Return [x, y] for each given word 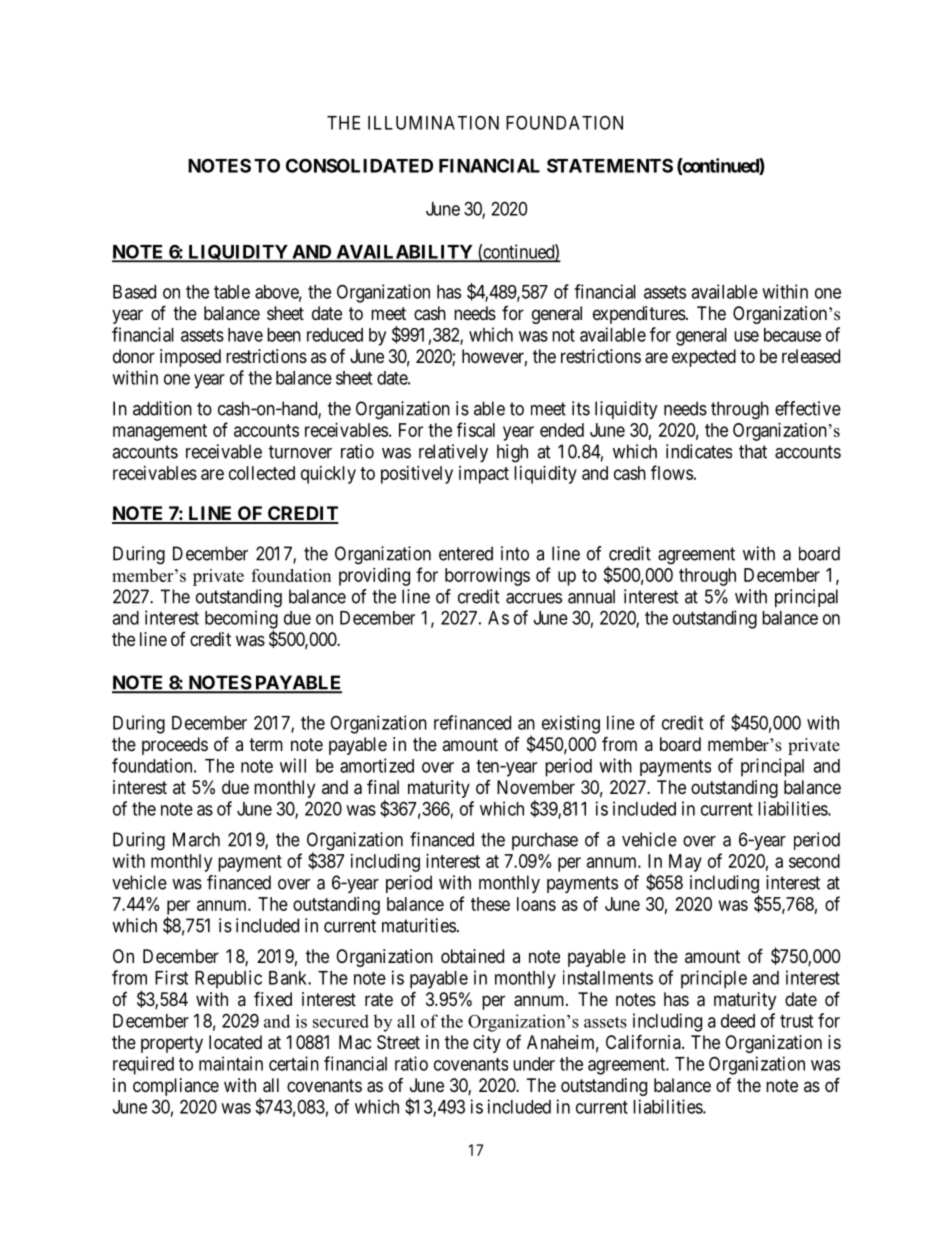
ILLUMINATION [433, 122]
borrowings [487, 577]
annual [591, 596]
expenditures [639, 315]
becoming [241, 620]
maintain [231, 1063]
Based [134, 292]
